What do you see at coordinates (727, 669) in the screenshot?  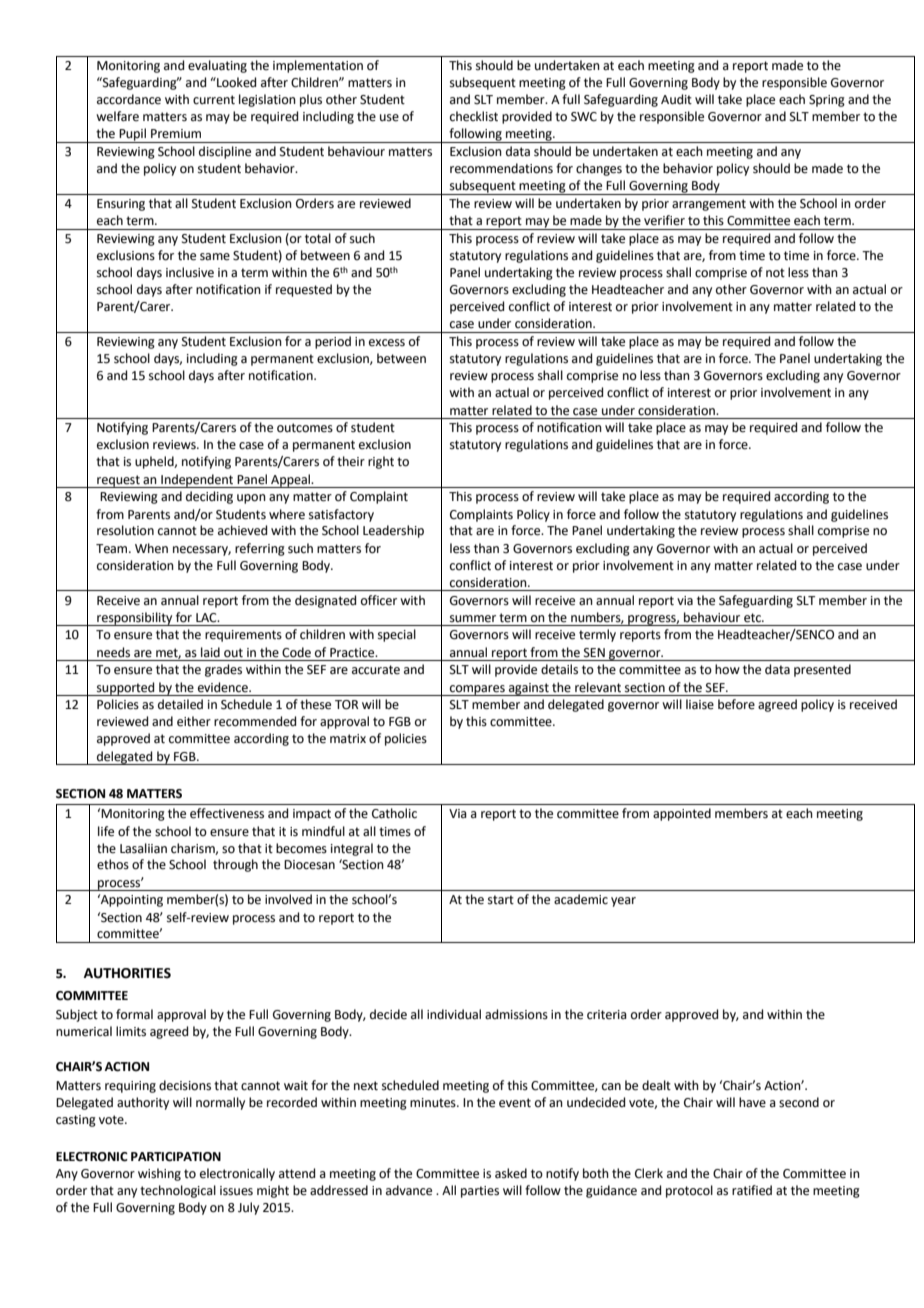 I see `how` at bounding box center [727, 669].
